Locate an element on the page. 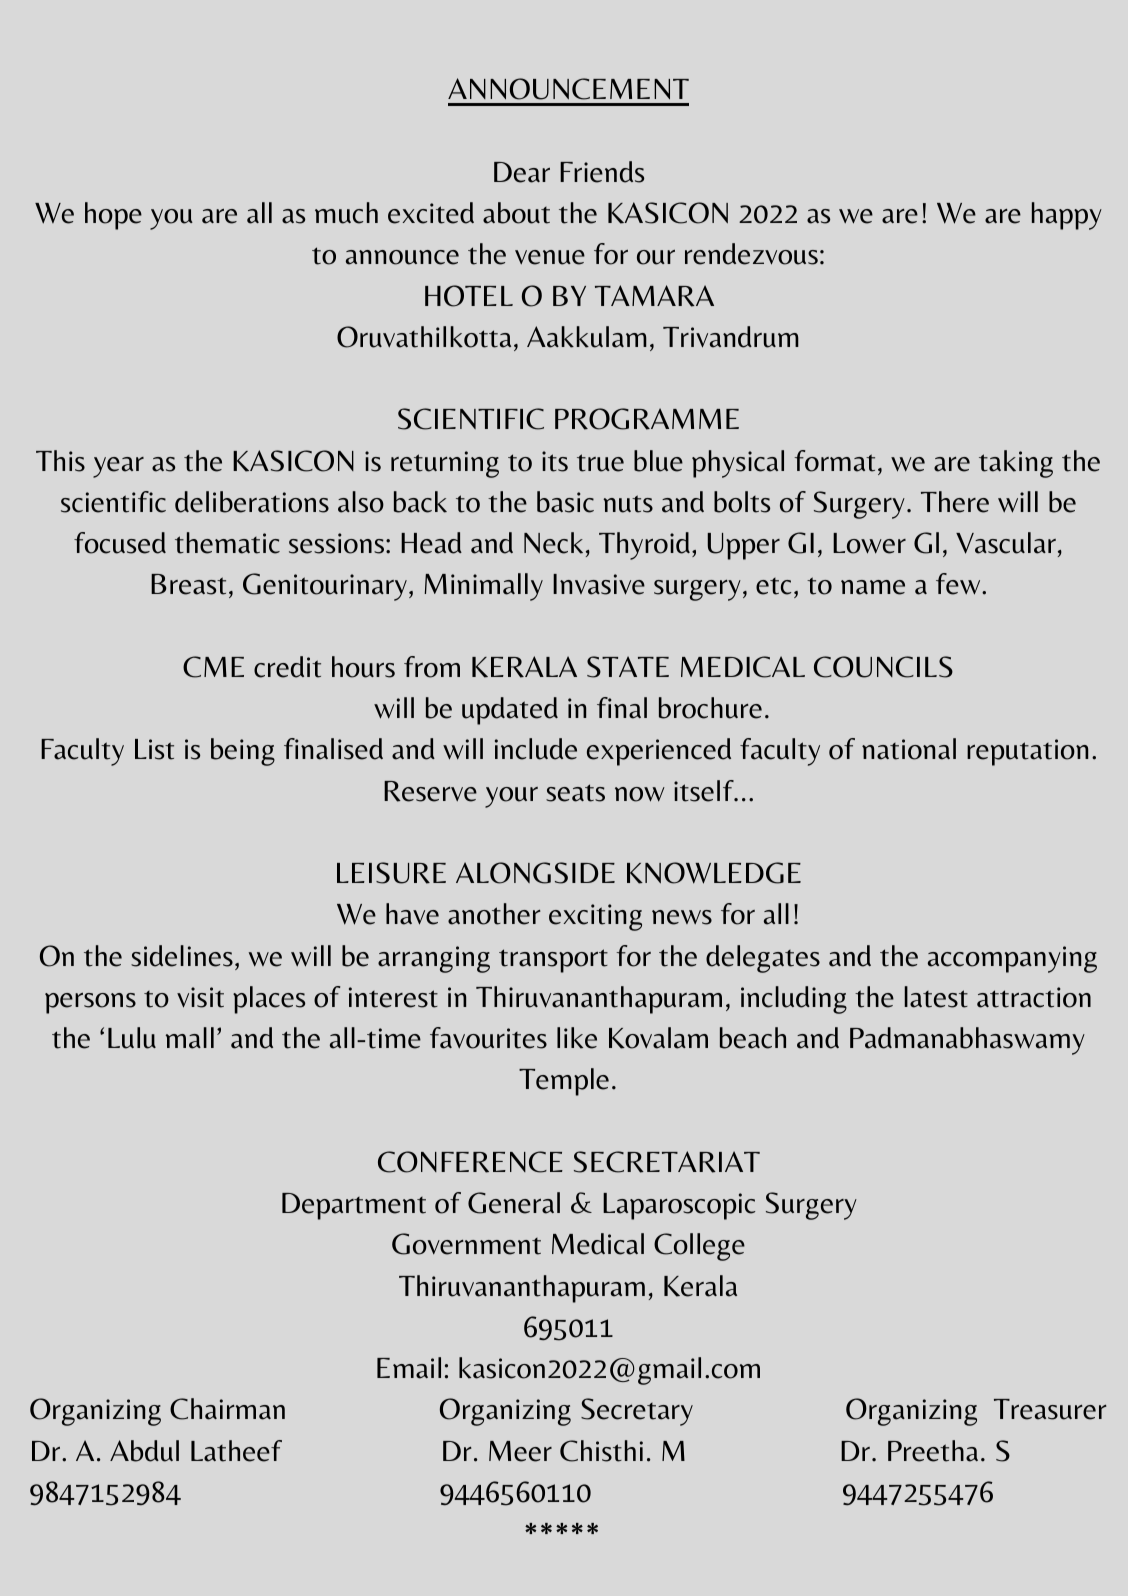 The width and height of the page is (1128, 1596). hope is located at coordinates (113, 216).
